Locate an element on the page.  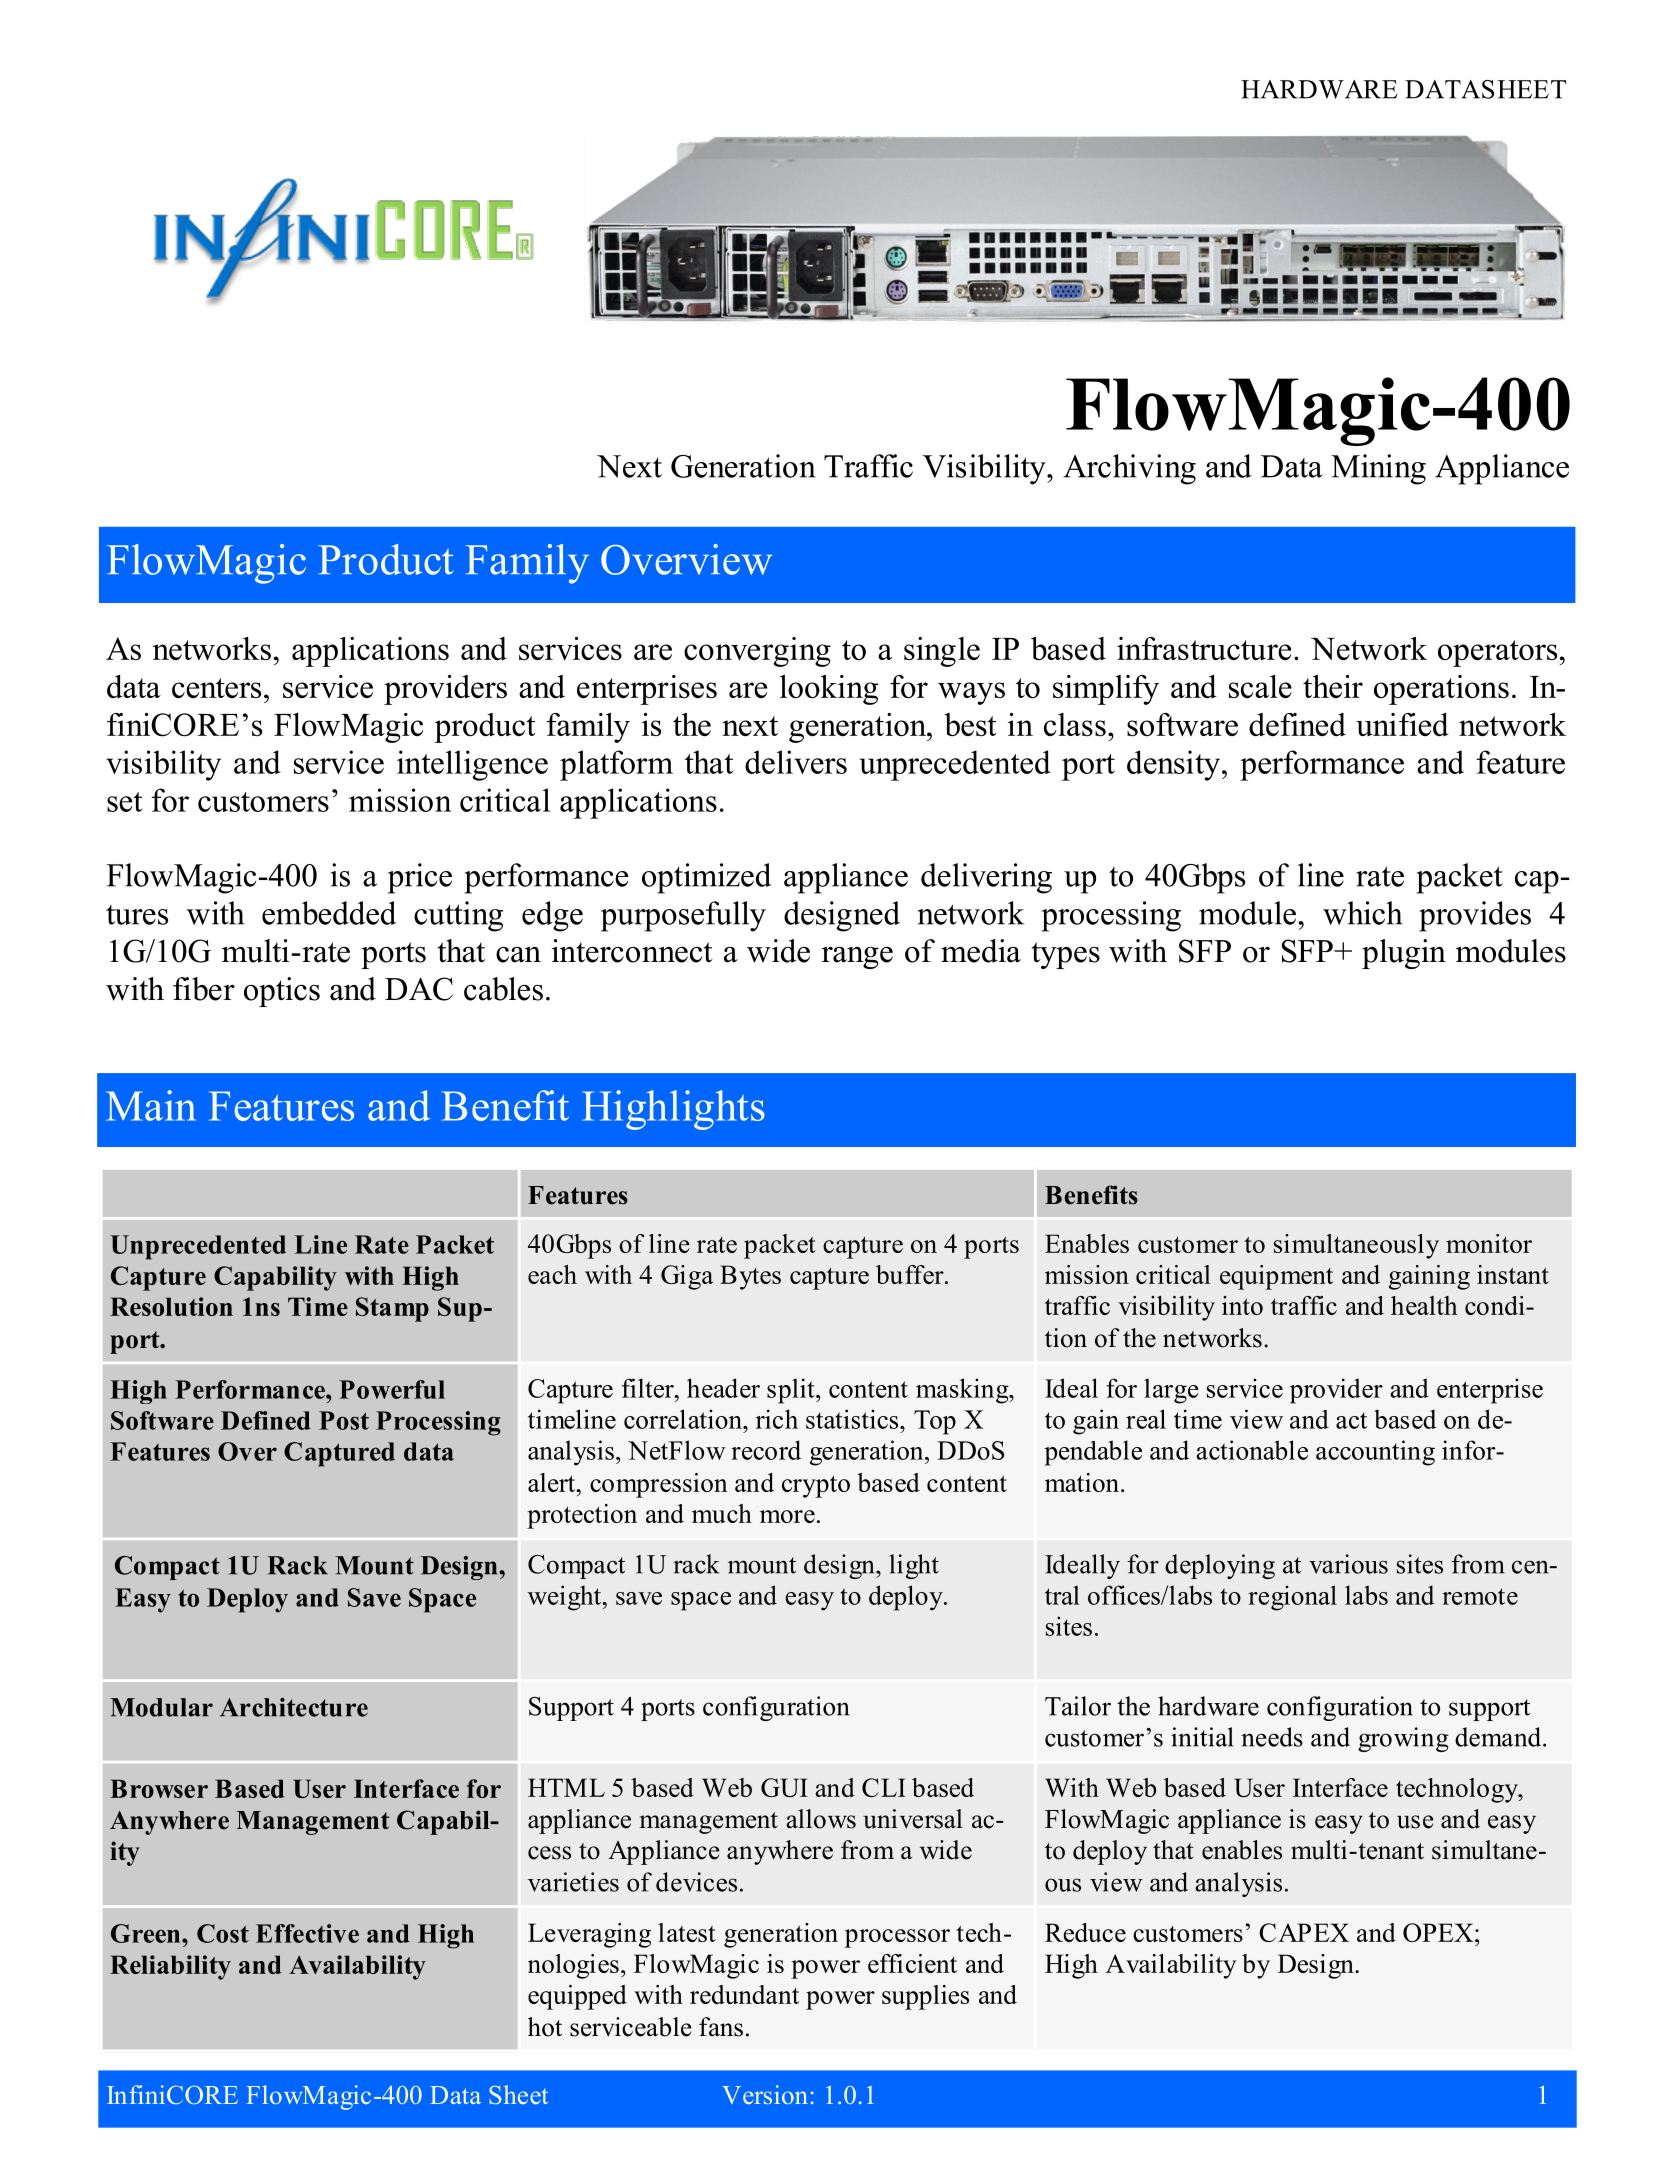
Mining is located at coordinates (1378, 469).
